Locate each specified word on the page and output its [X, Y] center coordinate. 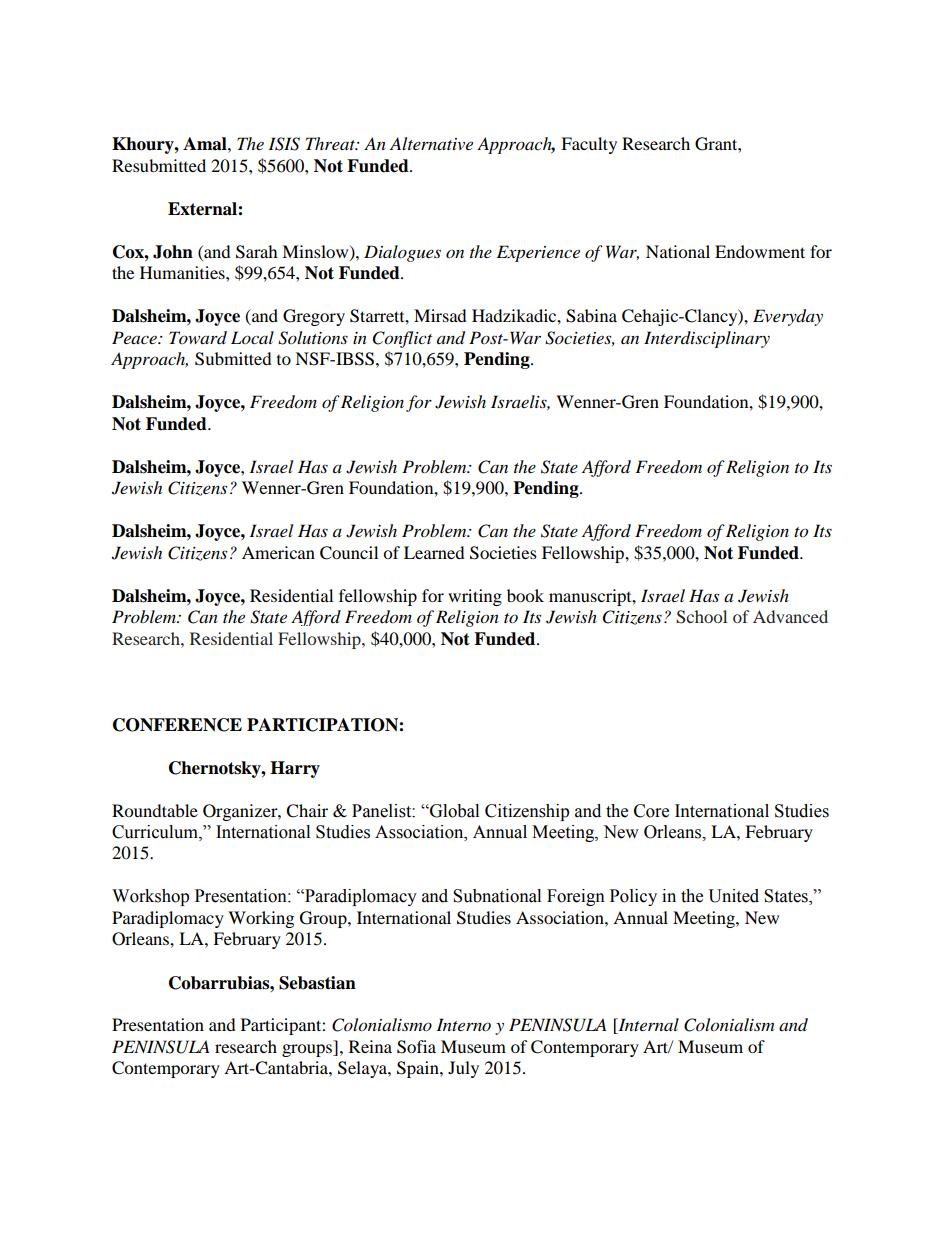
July [463, 1069]
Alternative [431, 143]
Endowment [760, 251]
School [701, 617]
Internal [647, 1026]
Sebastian [317, 983]
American [278, 552]
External [203, 209]
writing [475, 597]
